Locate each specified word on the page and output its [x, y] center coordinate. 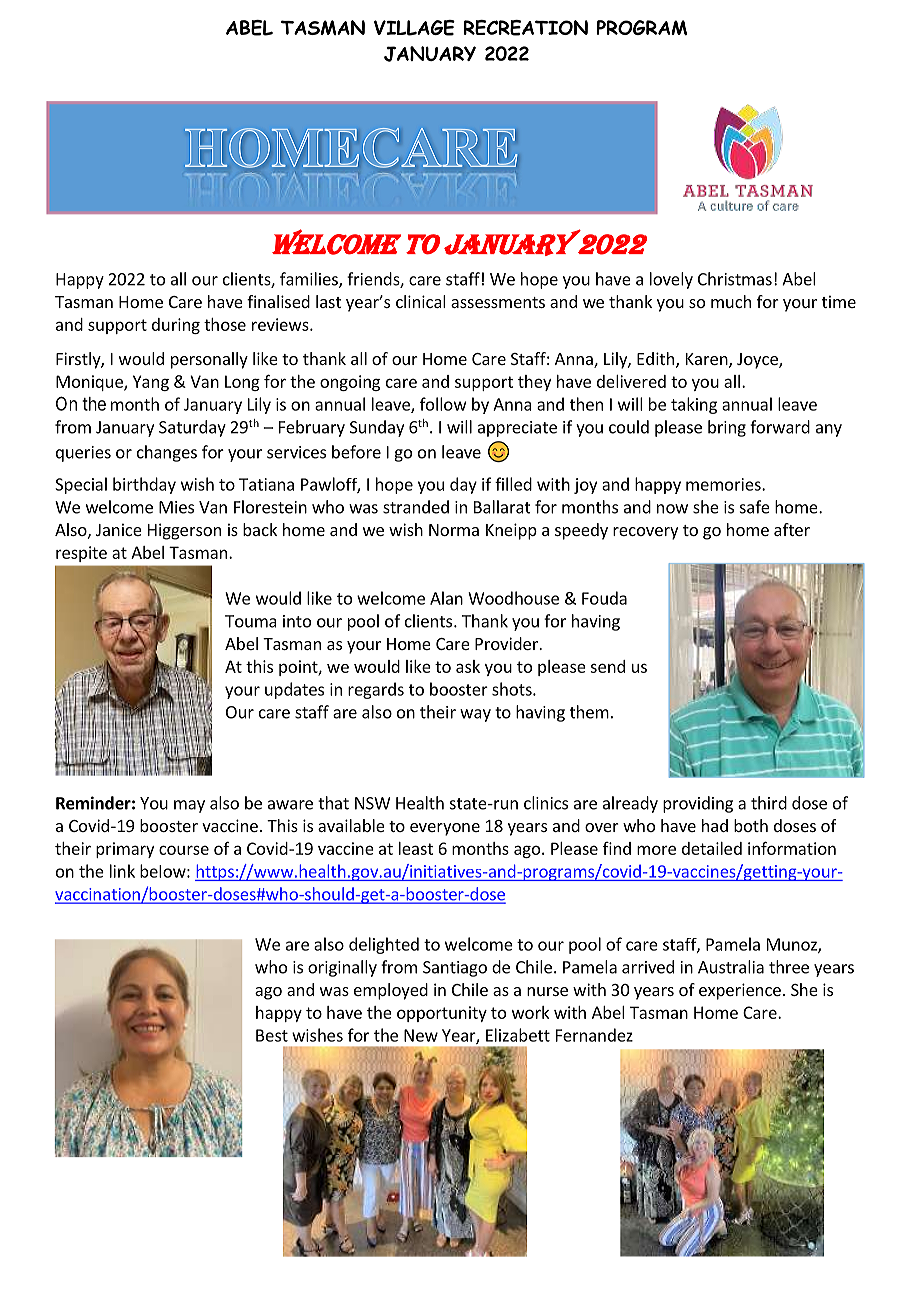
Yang [151, 383]
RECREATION [526, 28]
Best [272, 1035]
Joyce [758, 361]
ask [468, 666]
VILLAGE [414, 28]
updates [294, 690]
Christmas [735, 279]
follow [443, 404]
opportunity [442, 1014]
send [607, 666]
